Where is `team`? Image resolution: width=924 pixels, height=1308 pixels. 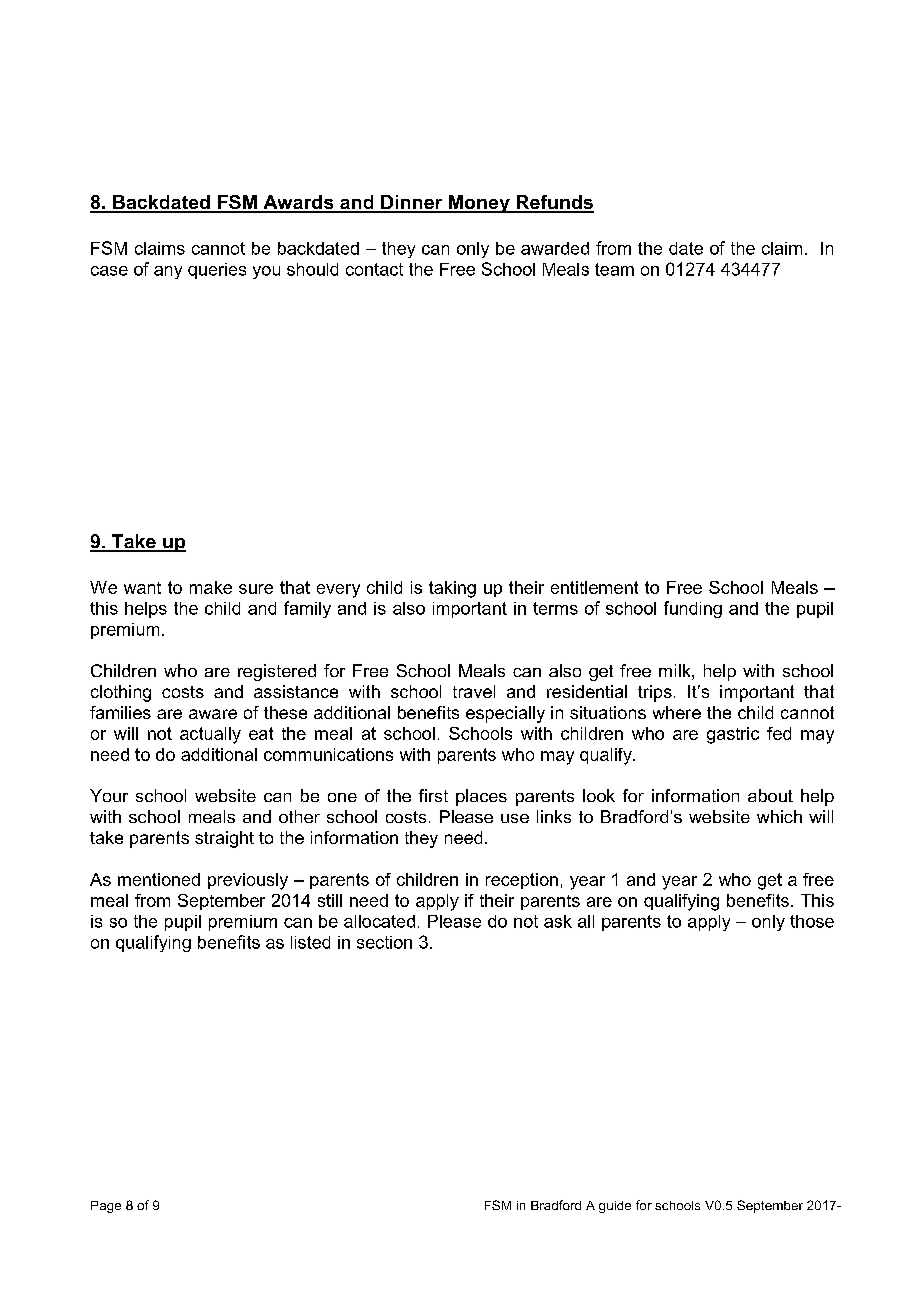
team is located at coordinates (614, 269).
